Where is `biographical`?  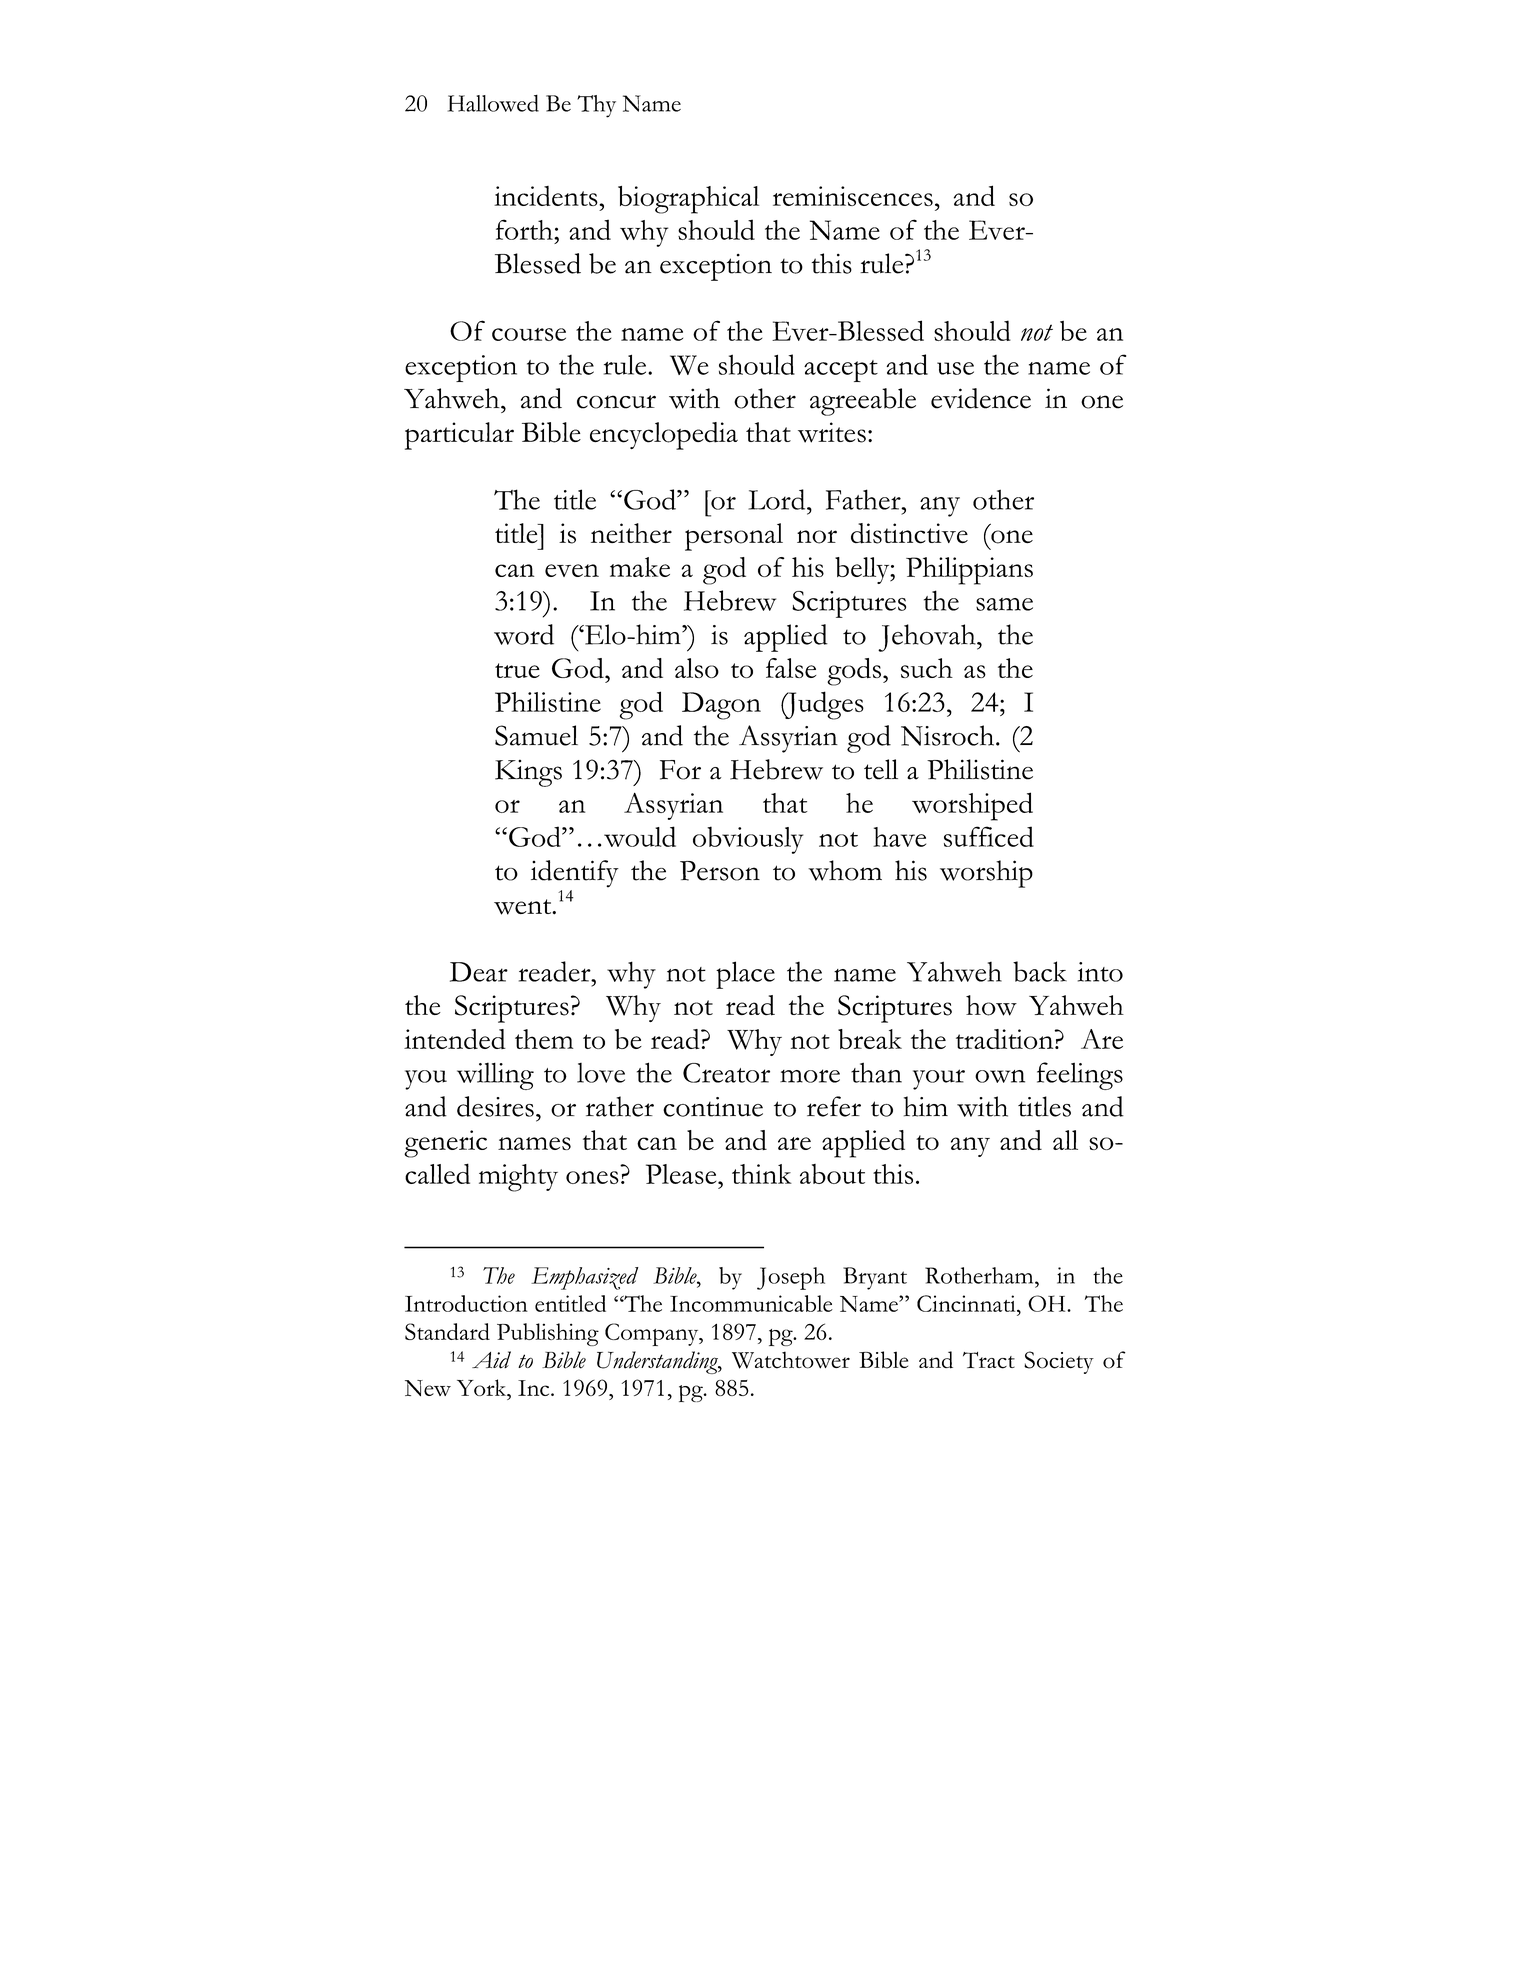 biographical is located at coordinates (688, 200).
